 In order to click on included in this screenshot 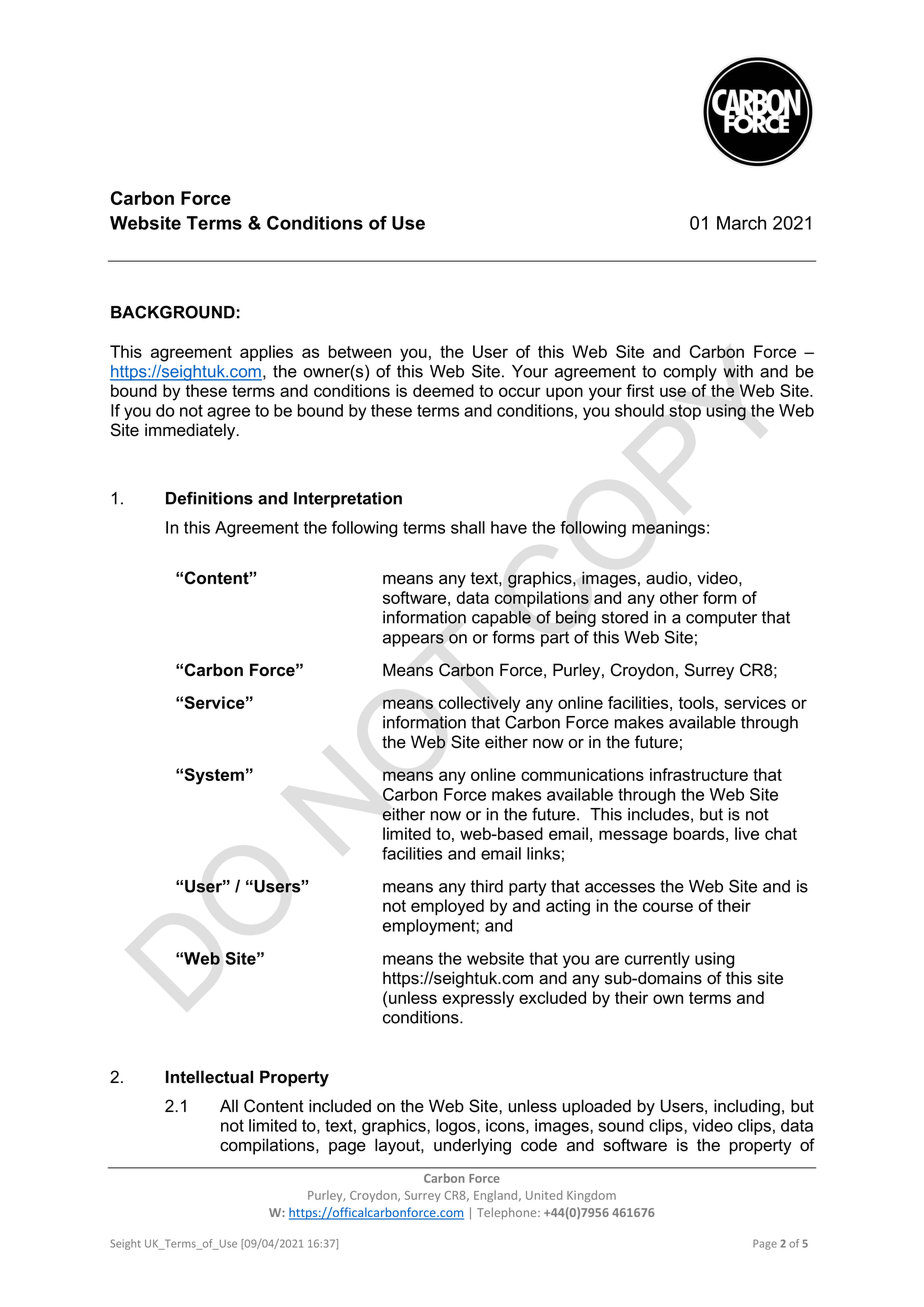, I will do `click(340, 1106)`.
